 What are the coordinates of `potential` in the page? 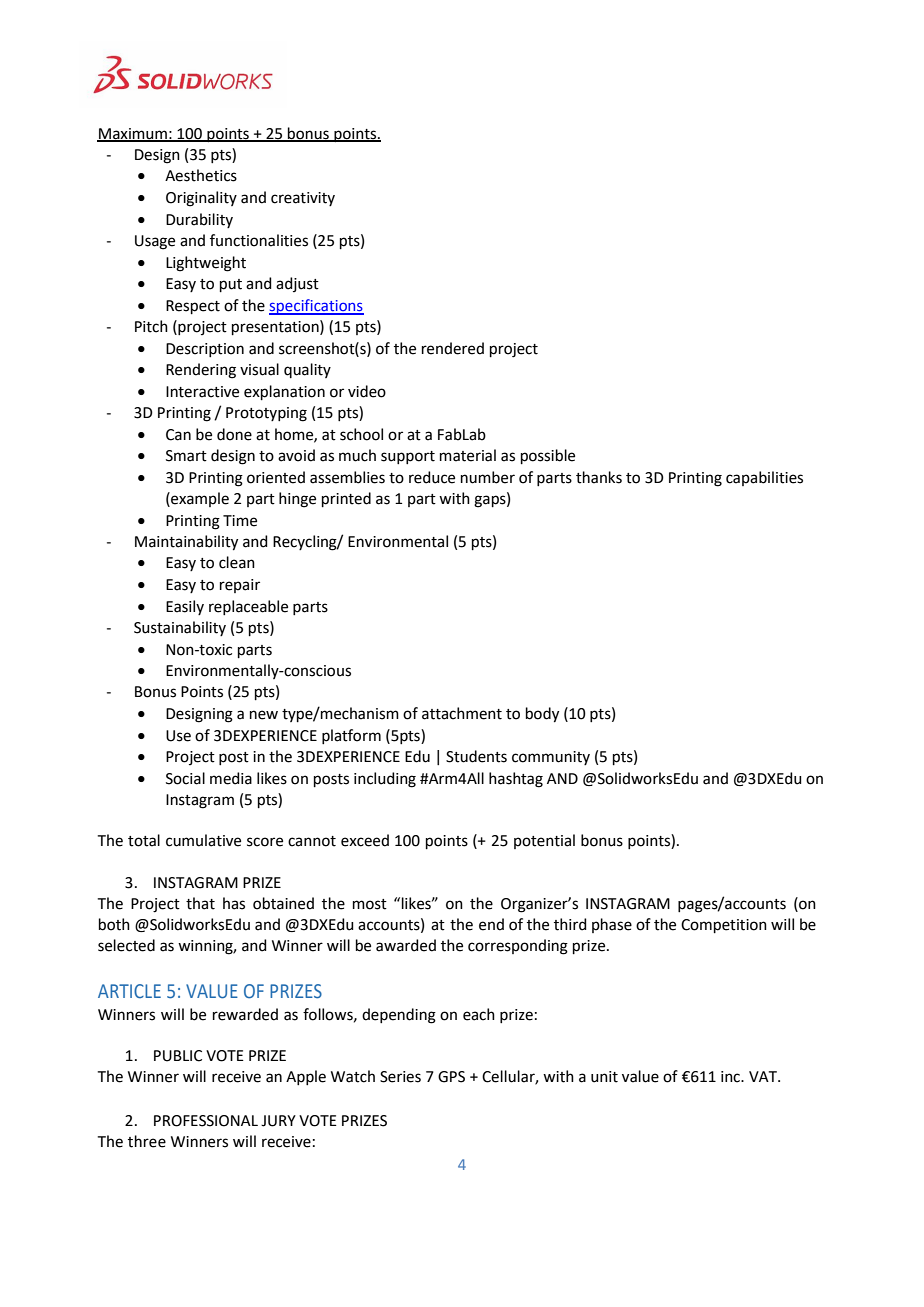 It's located at (544, 841).
